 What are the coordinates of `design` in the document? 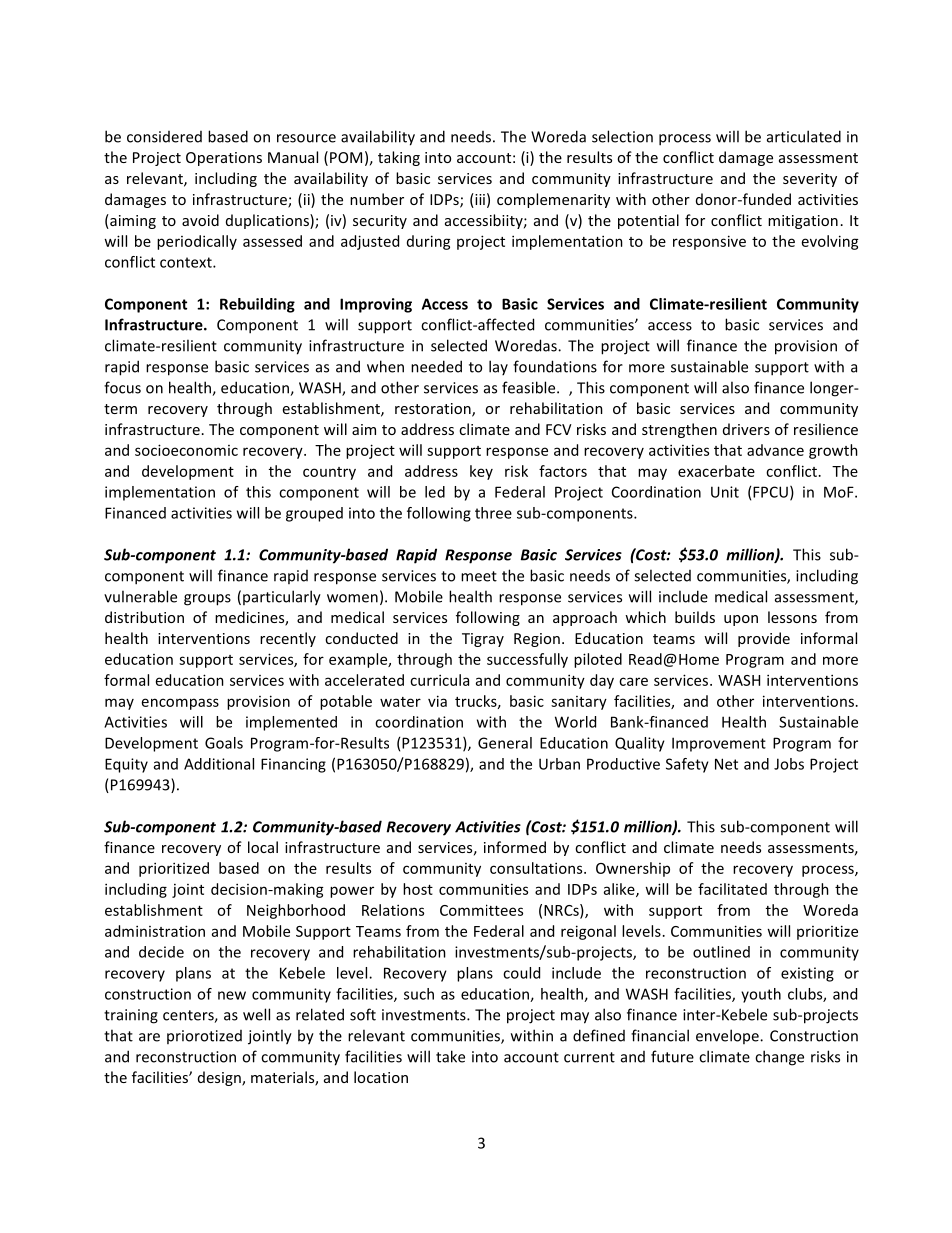 It's located at (220, 1078).
